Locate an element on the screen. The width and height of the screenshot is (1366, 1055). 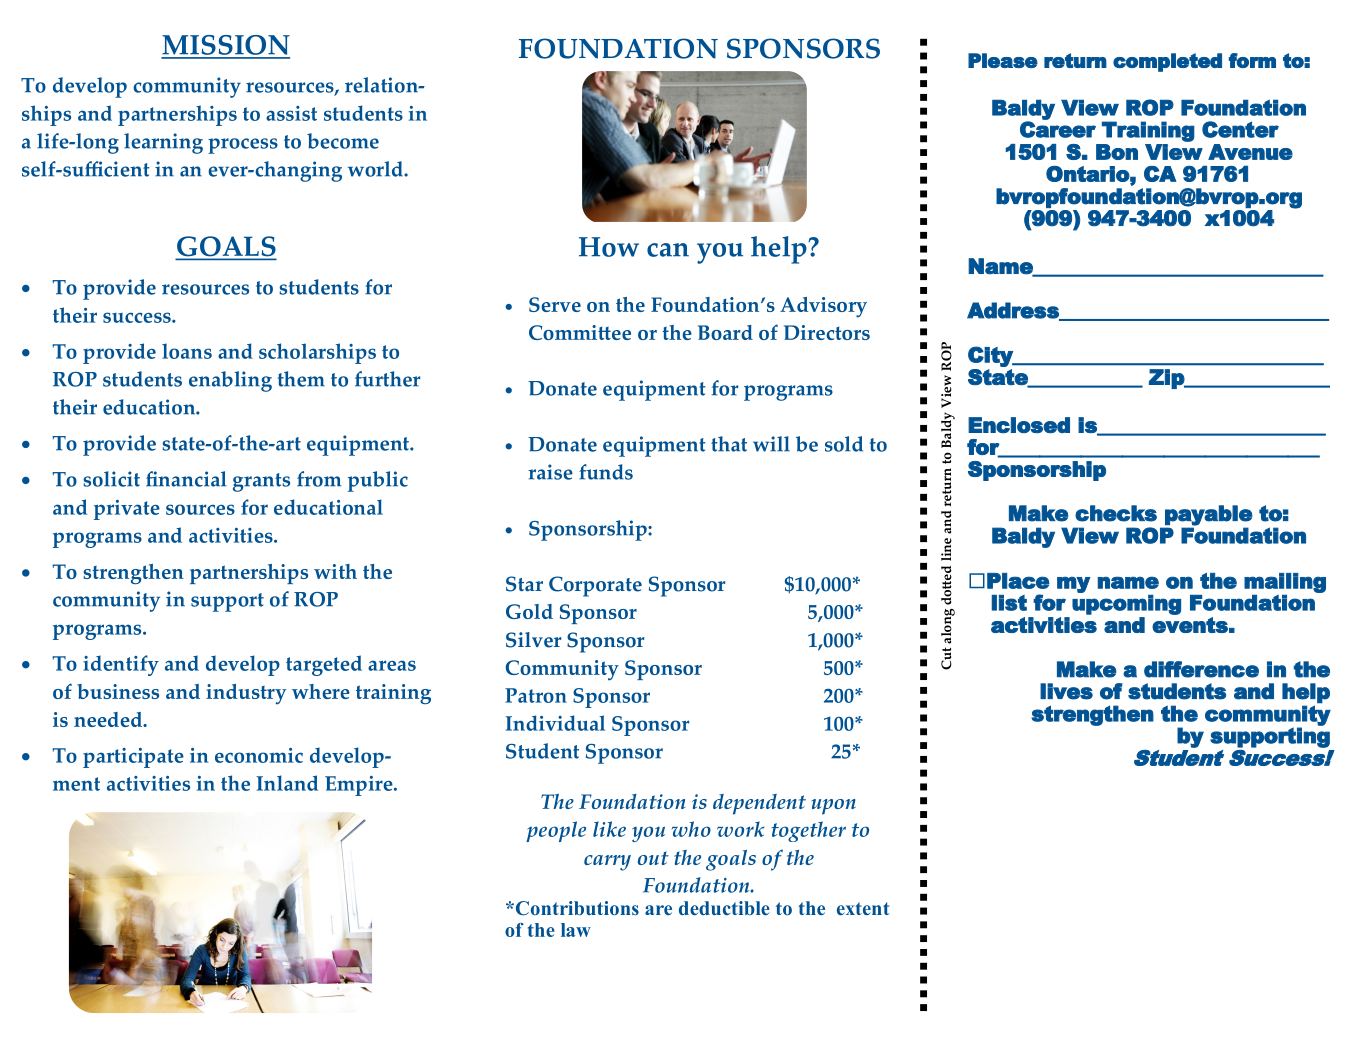
Inland is located at coordinates (287, 783).
